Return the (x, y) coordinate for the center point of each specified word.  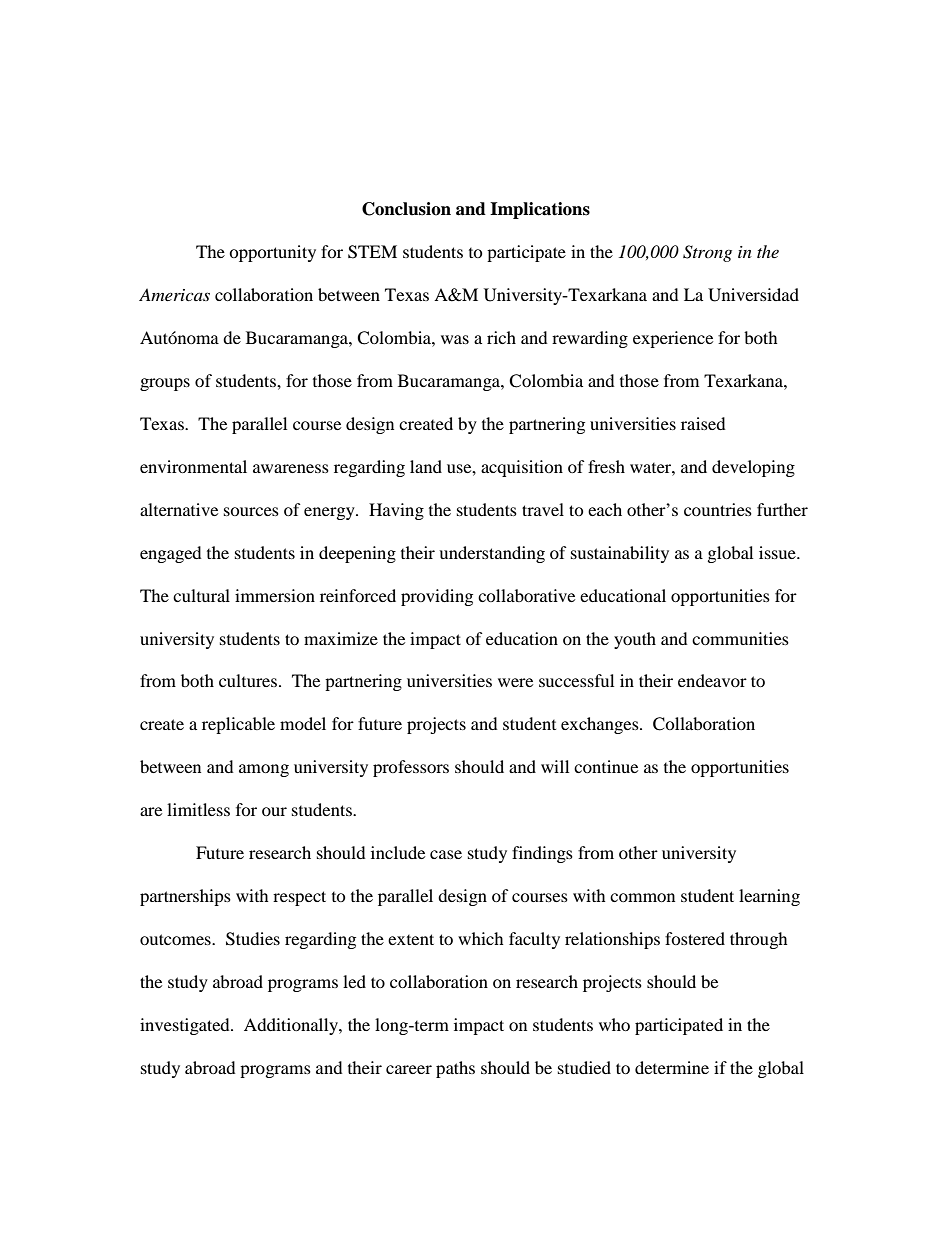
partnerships (185, 897)
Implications (540, 210)
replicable (238, 725)
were (515, 682)
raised (703, 423)
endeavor (712, 680)
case (446, 854)
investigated (186, 1026)
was (455, 339)
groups (165, 384)
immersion (275, 595)
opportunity (272, 253)
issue (778, 552)
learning (769, 897)
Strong (707, 253)
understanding (492, 554)
